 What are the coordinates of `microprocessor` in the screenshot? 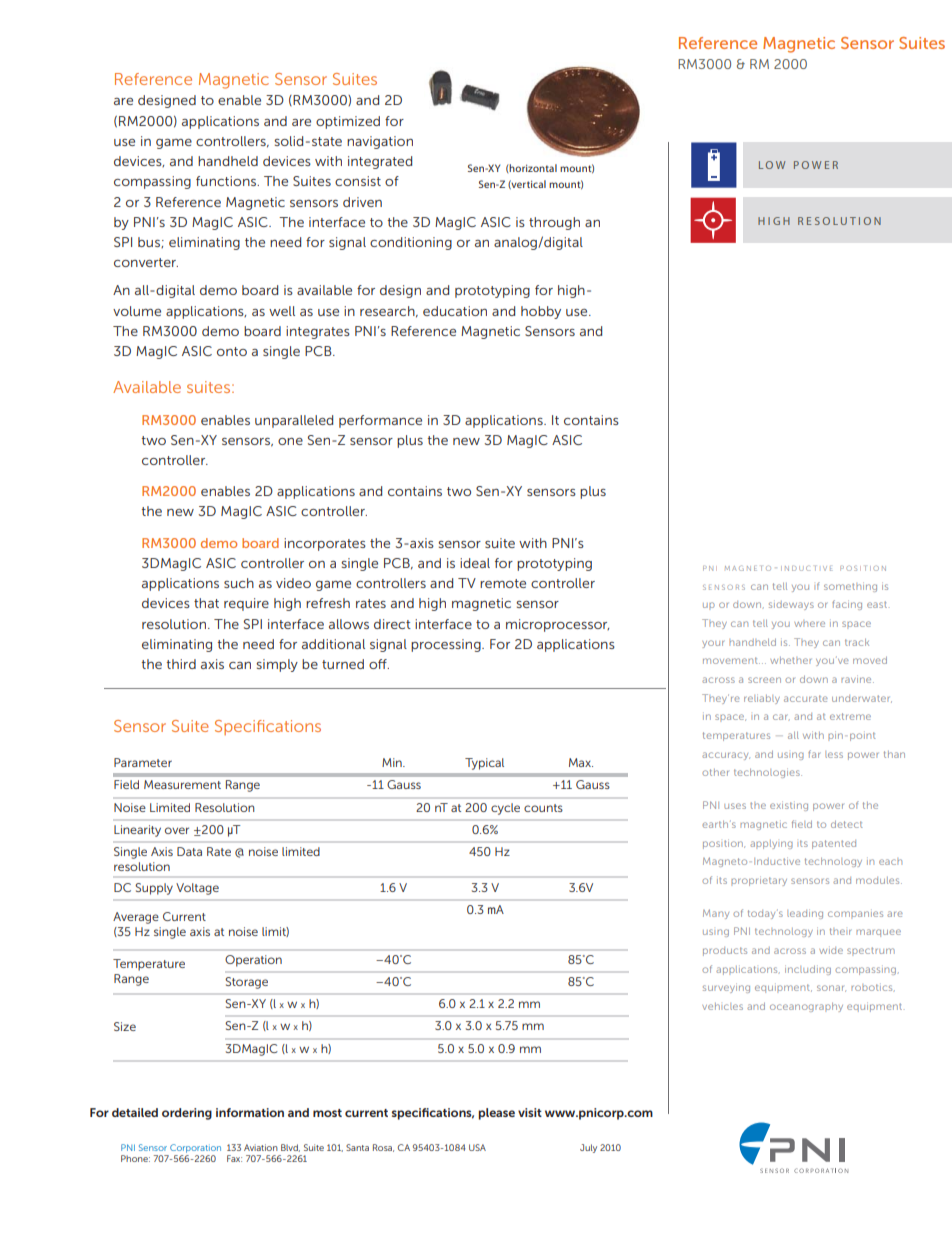 It's located at (557, 625).
